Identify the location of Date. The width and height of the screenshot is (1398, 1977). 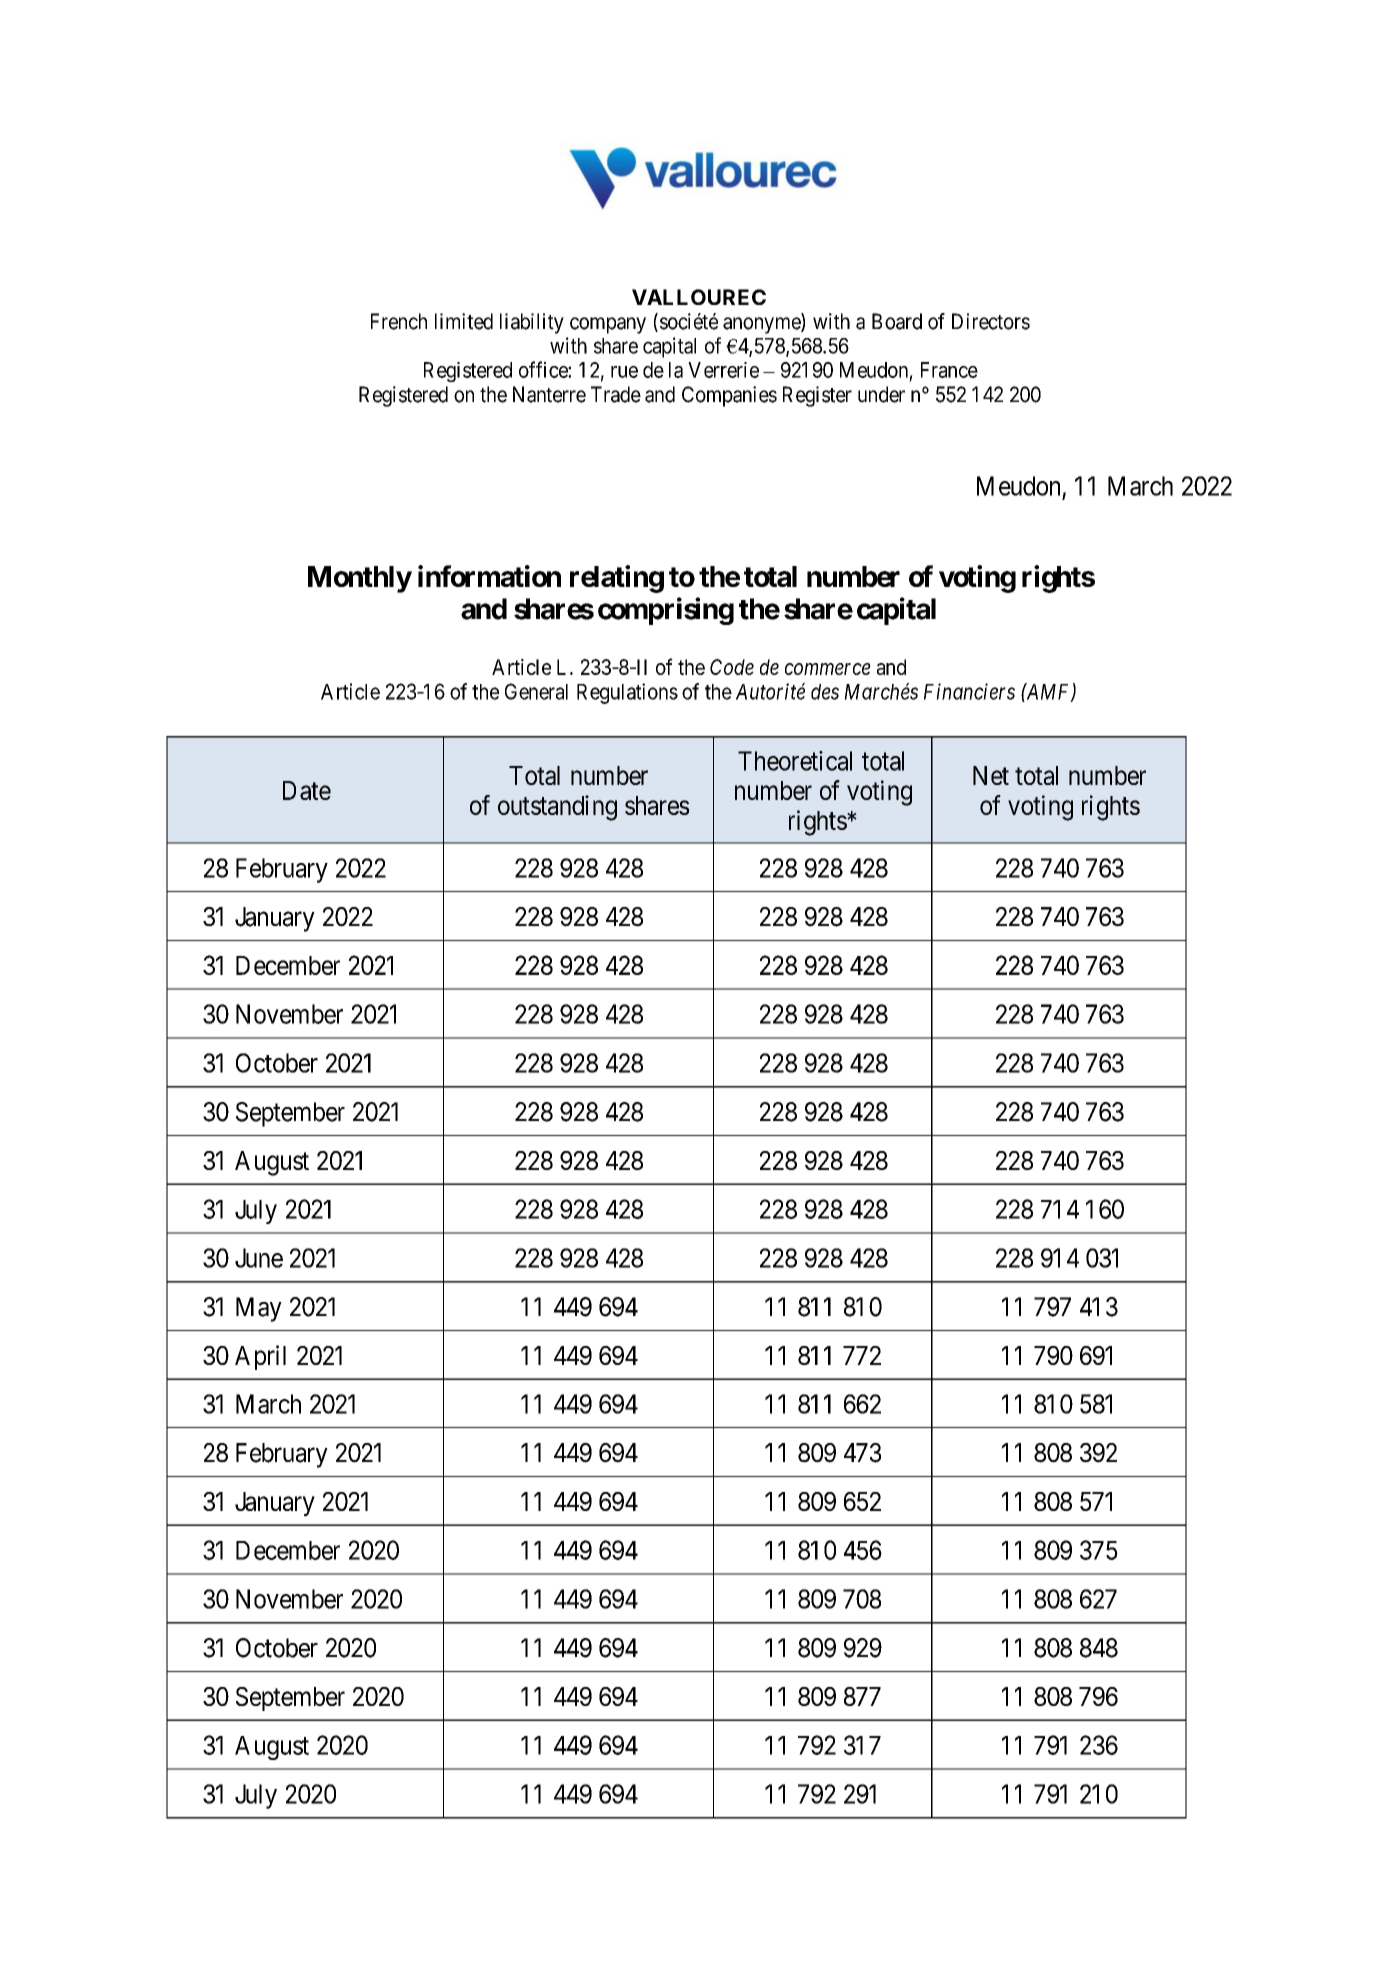
(307, 790).
